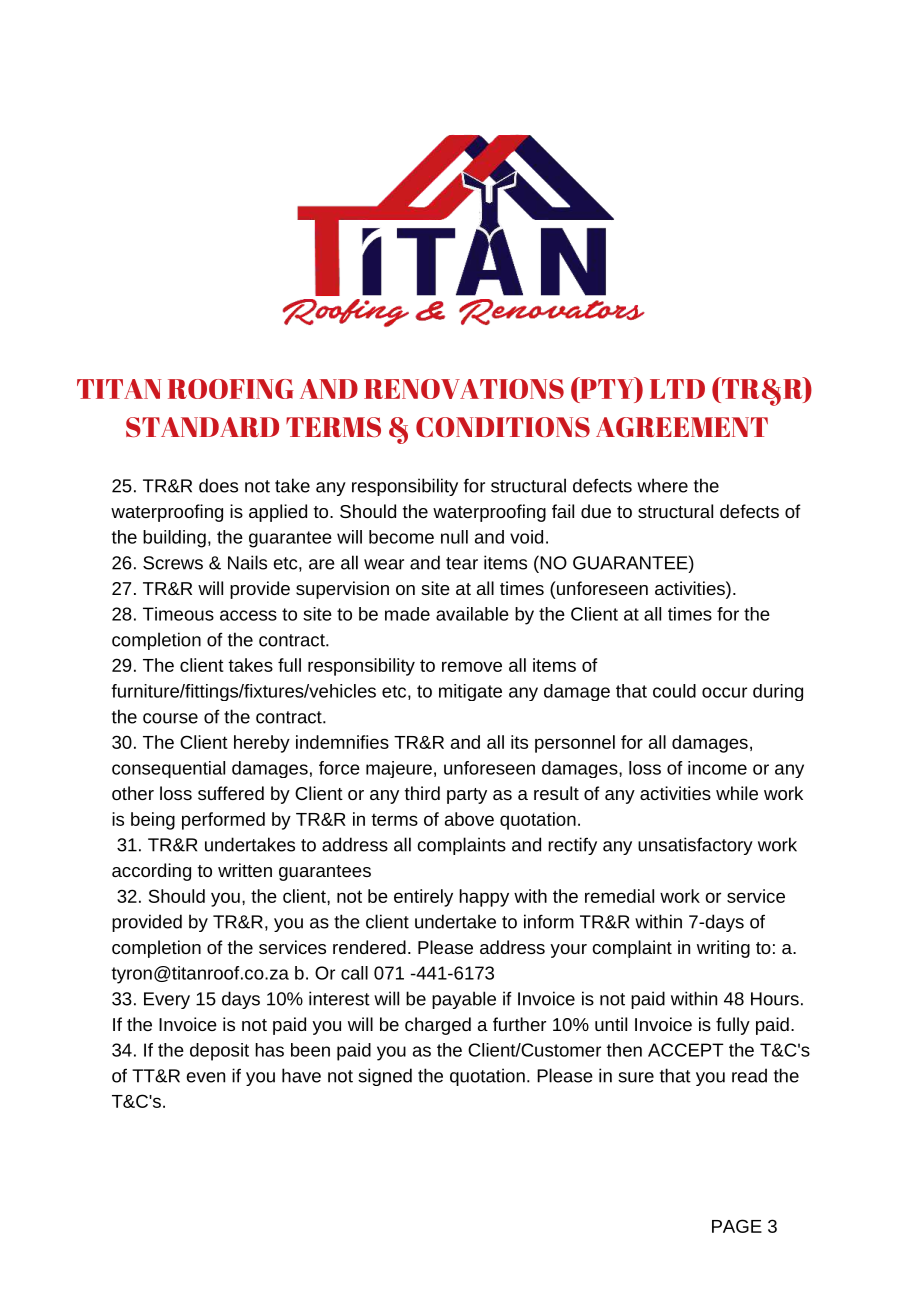 This screenshot has width=924, height=1308. I want to click on while, so click(737, 793).
